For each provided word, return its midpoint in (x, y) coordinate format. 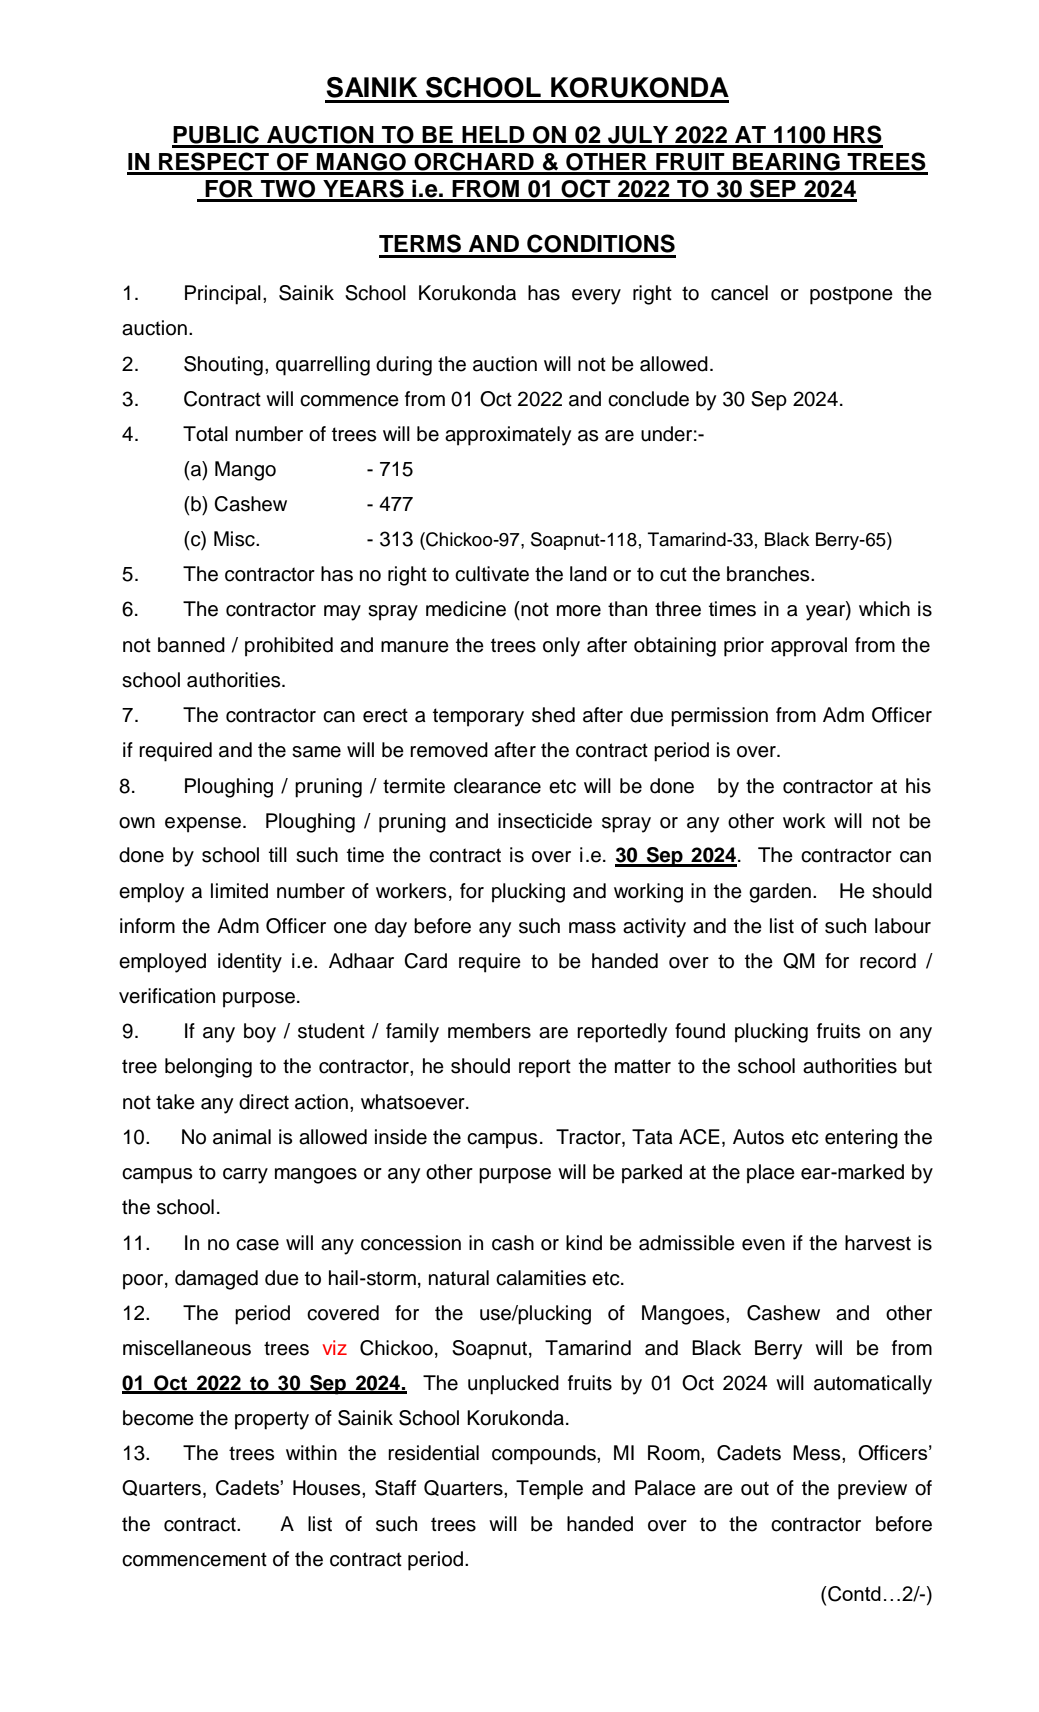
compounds (545, 1455)
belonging (208, 1068)
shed (553, 715)
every (596, 297)
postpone (851, 295)
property (272, 1420)
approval (809, 647)
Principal (223, 295)
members (489, 1031)
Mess (818, 1453)
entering (861, 1139)
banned (191, 645)
